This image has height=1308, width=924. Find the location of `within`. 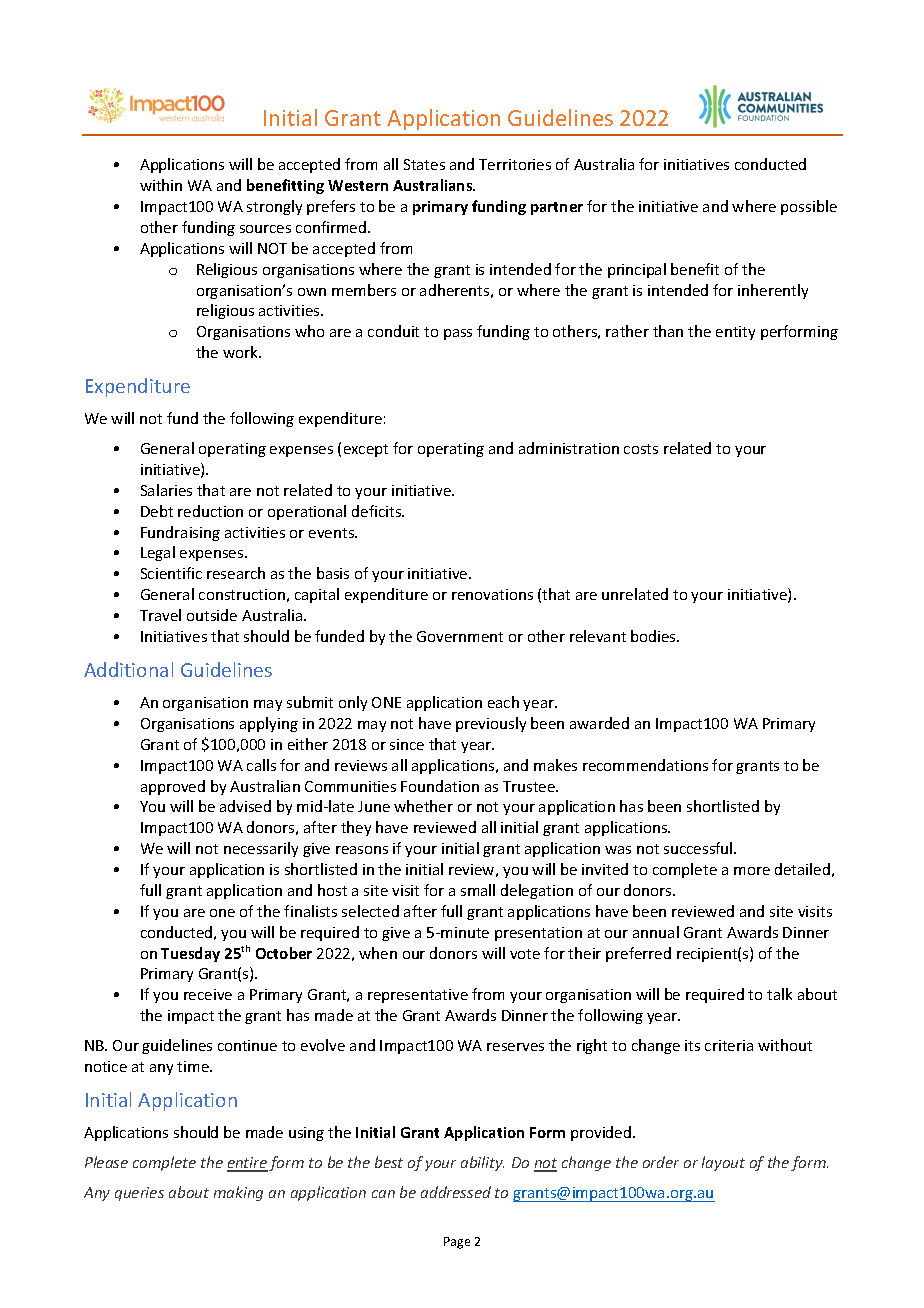

within is located at coordinates (161, 185).
